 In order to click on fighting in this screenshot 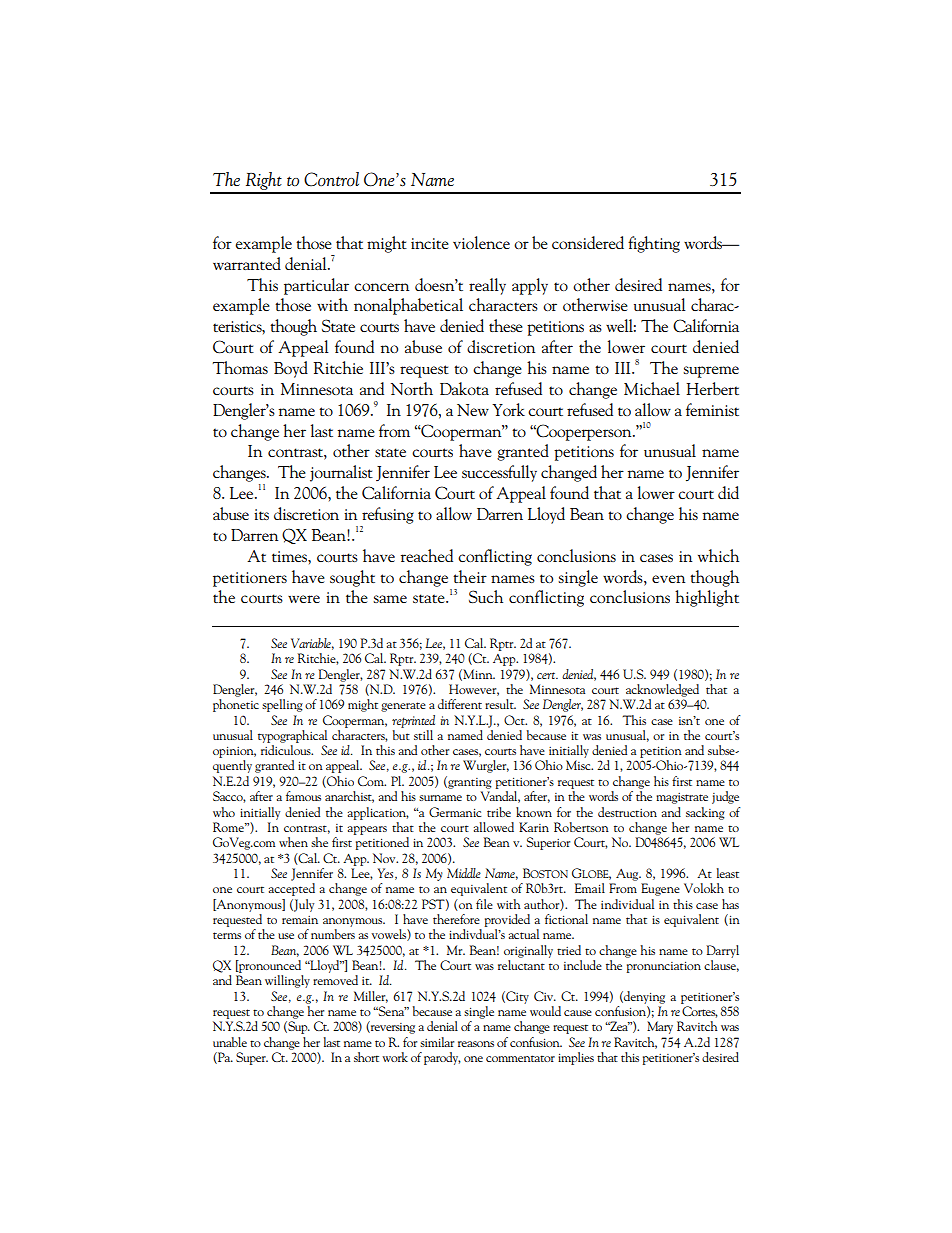, I will do `click(654, 244)`.
